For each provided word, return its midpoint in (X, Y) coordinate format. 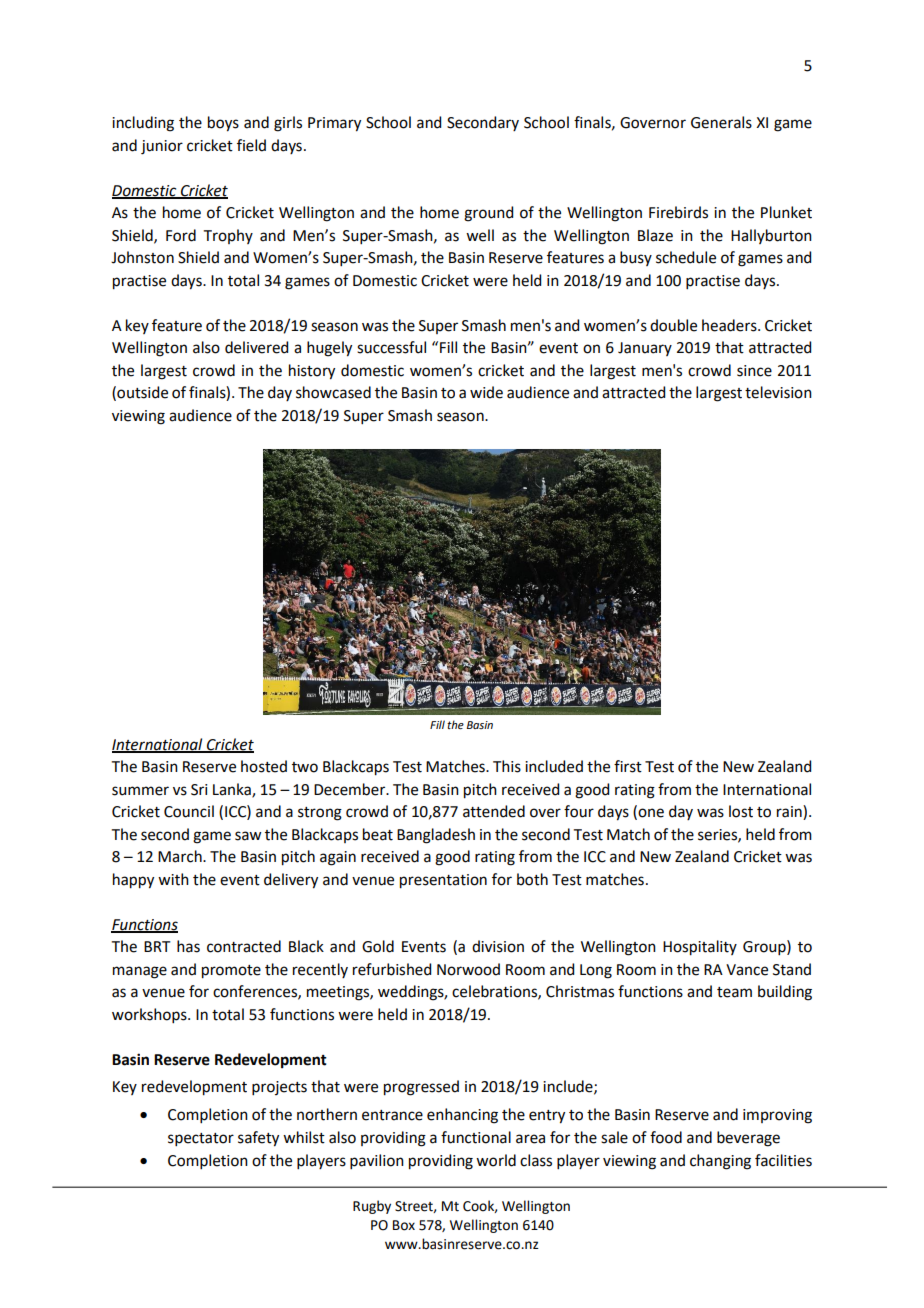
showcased (333, 392)
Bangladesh (436, 836)
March (181, 856)
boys (223, 124)
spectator (201, 1139)
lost (741, 811)
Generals (721, 122)
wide (486, 392)
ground (488, 214)
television (778, 392)
